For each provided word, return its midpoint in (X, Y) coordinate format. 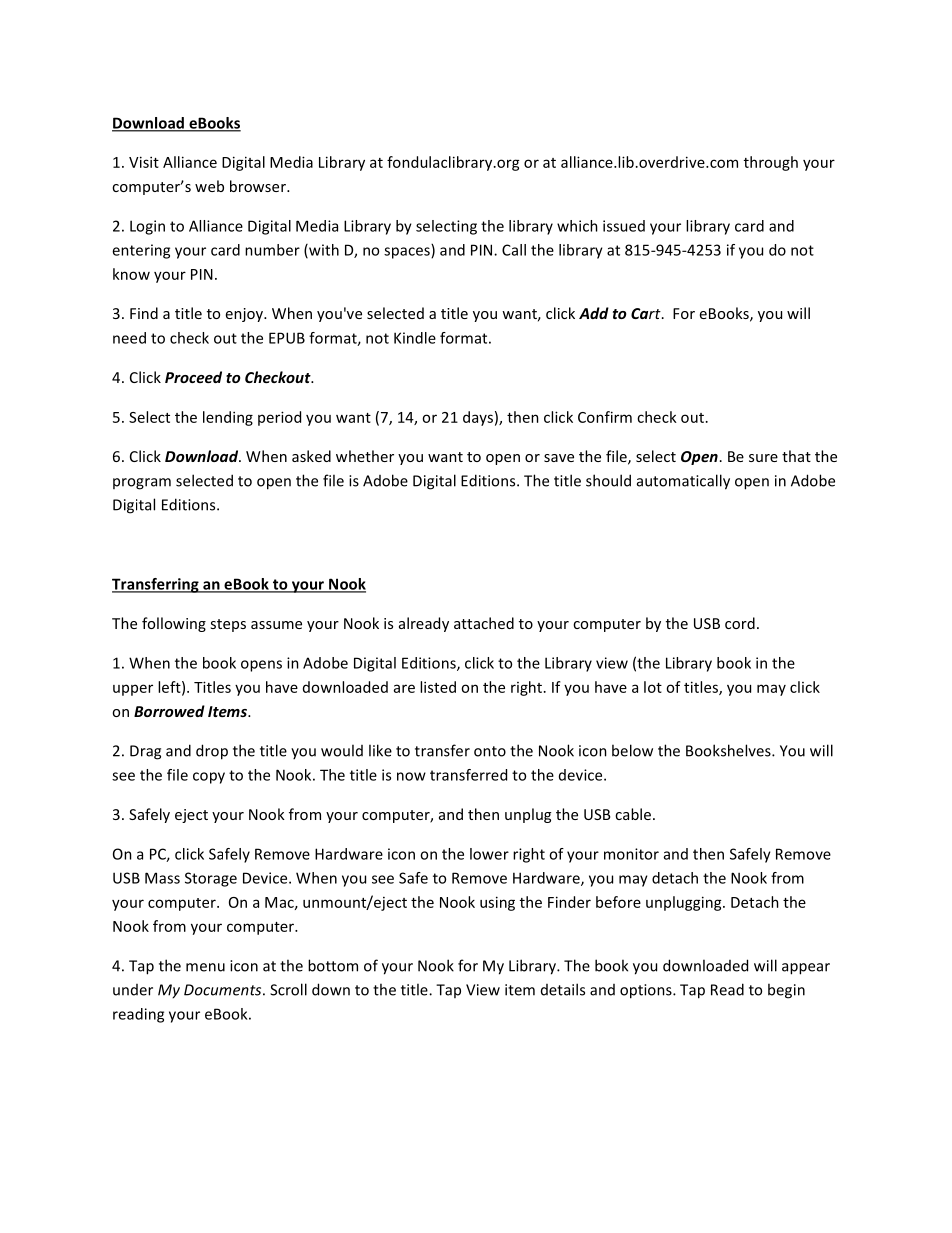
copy (209, 778)
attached (484, 623)
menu (205, 967)
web (209, 186)
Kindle (415, 338)
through (771, 163)
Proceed (193, 377)
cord (740, 623)
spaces (408, 253)
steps (228, 625)
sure (763, 458)
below (632, 750)
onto (490, 751)
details (563, 989)
